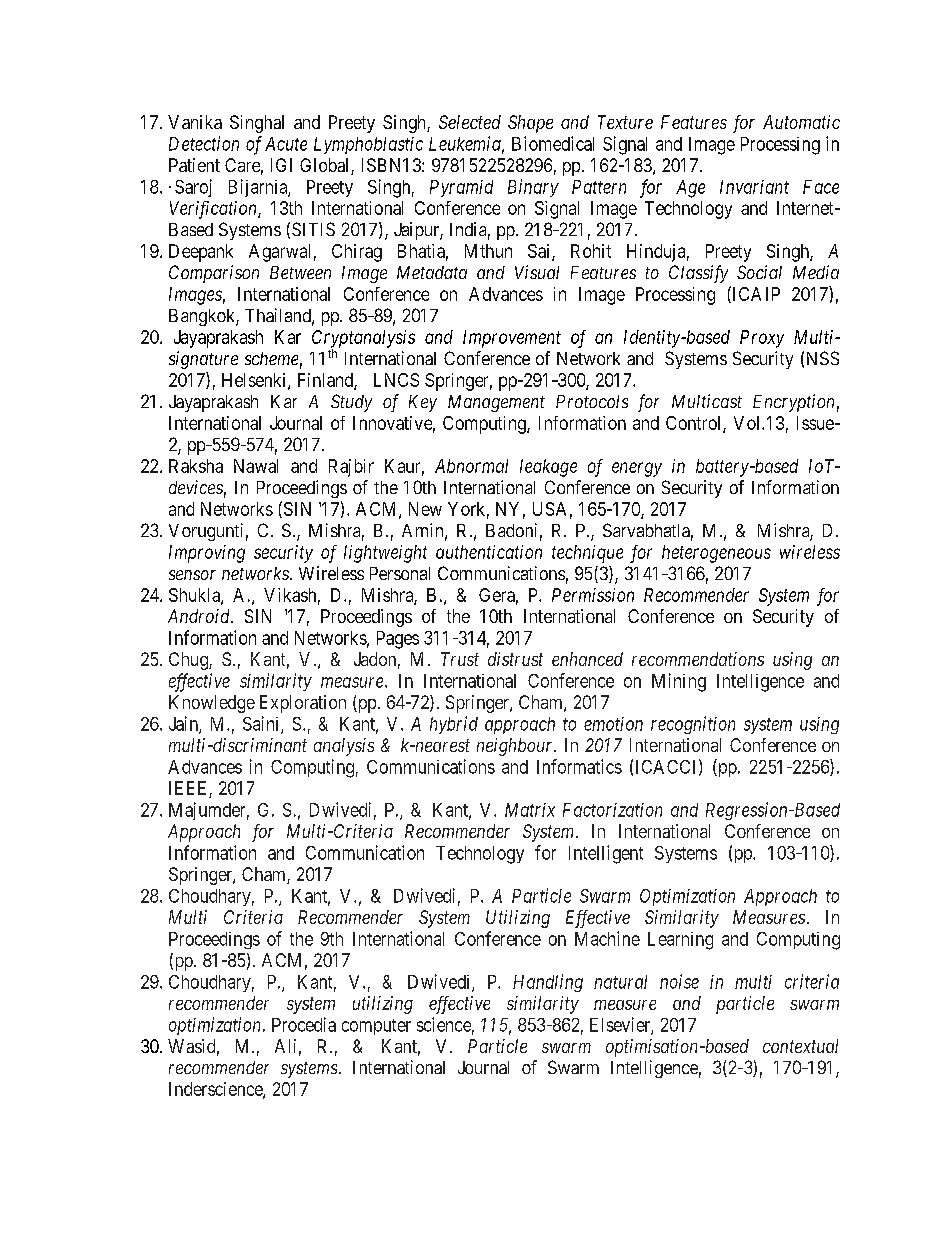 The image size is (952, 1233). What do you see at coordinates (695, 424) in the screenshot?
I see `Control` at bounding box center [695, 424].
